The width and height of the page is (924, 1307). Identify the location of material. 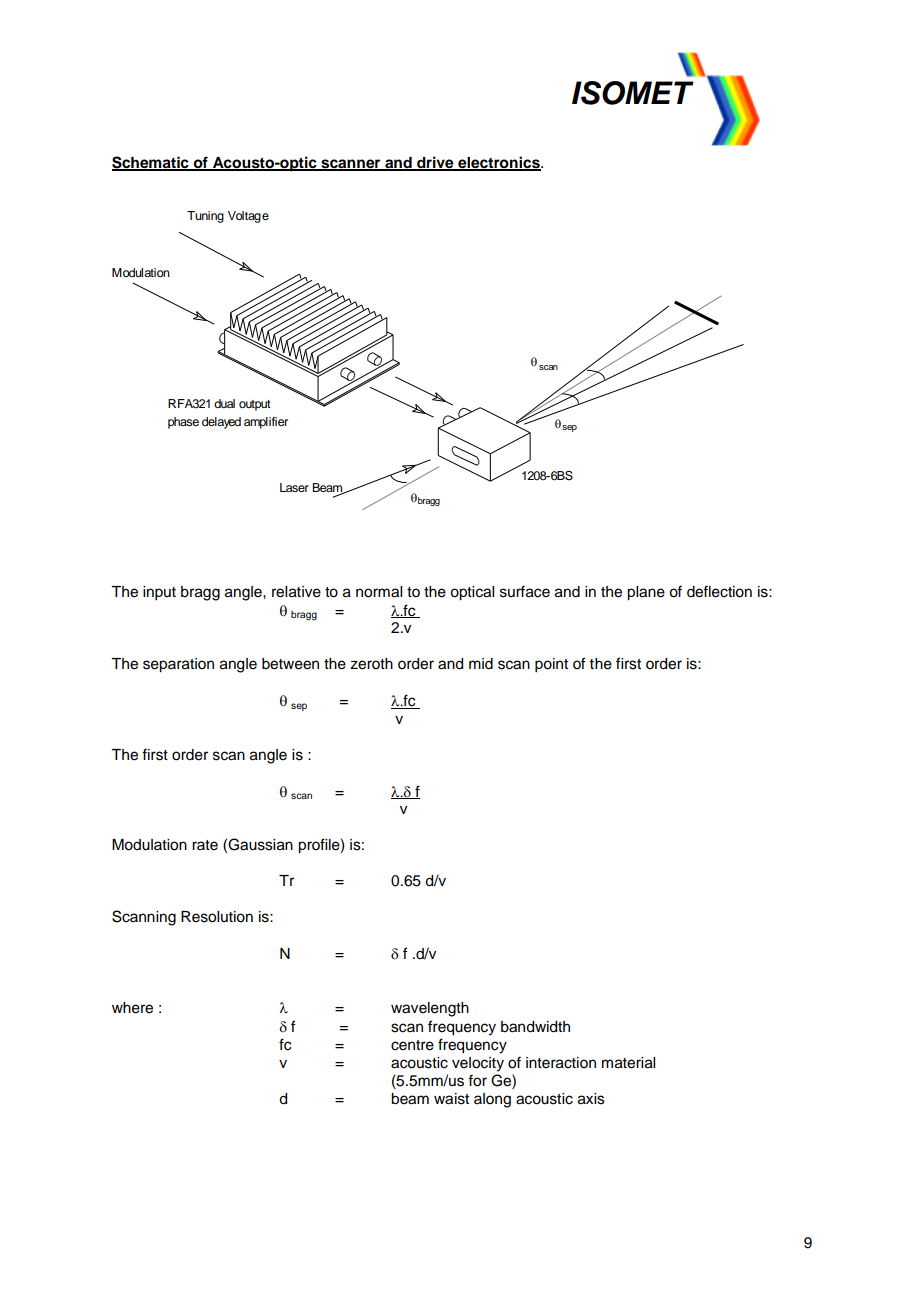
(628, 1063).
